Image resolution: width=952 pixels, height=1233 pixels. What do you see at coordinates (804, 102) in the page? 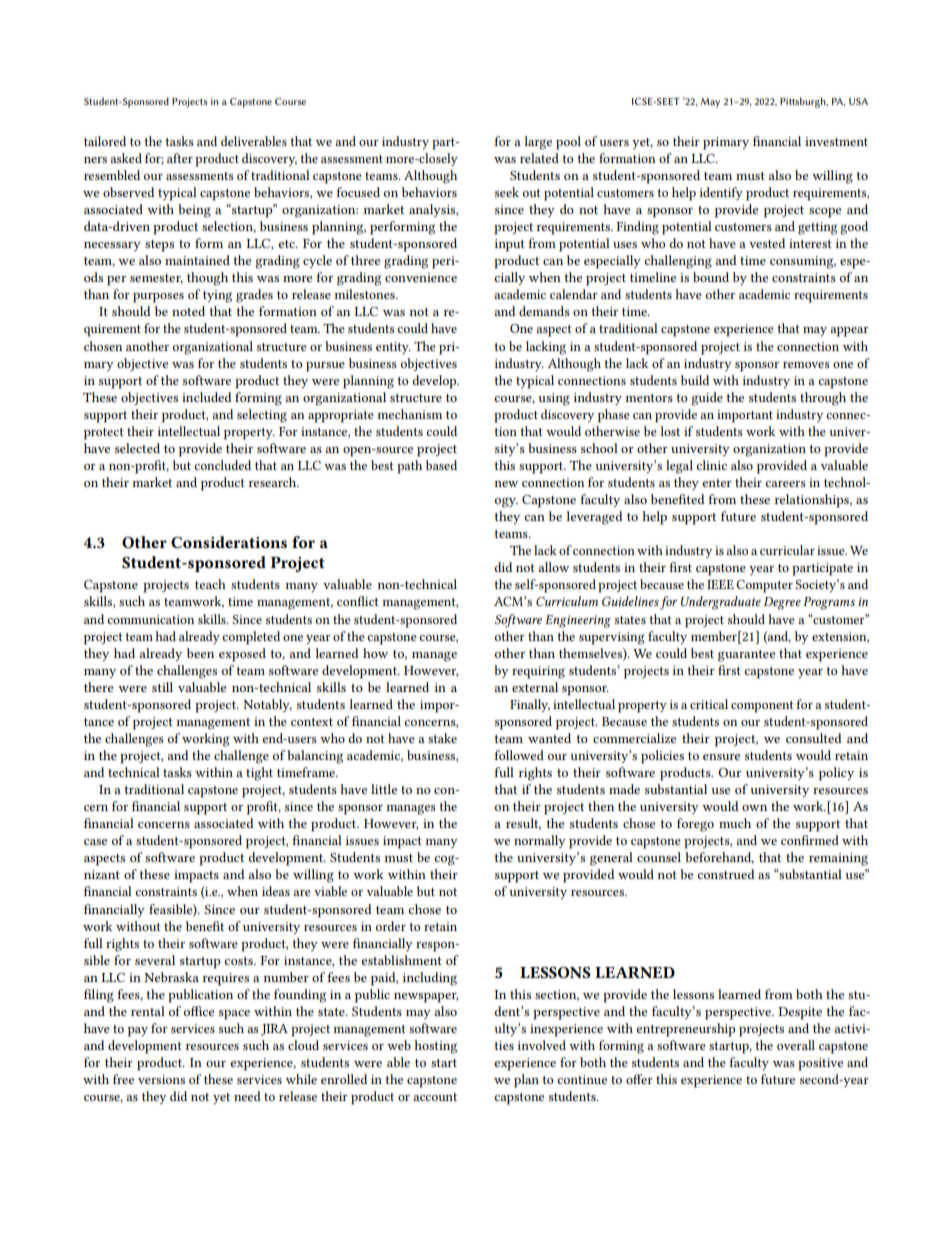
I see `Pittsburgh` at bounding box center [804, 102].
